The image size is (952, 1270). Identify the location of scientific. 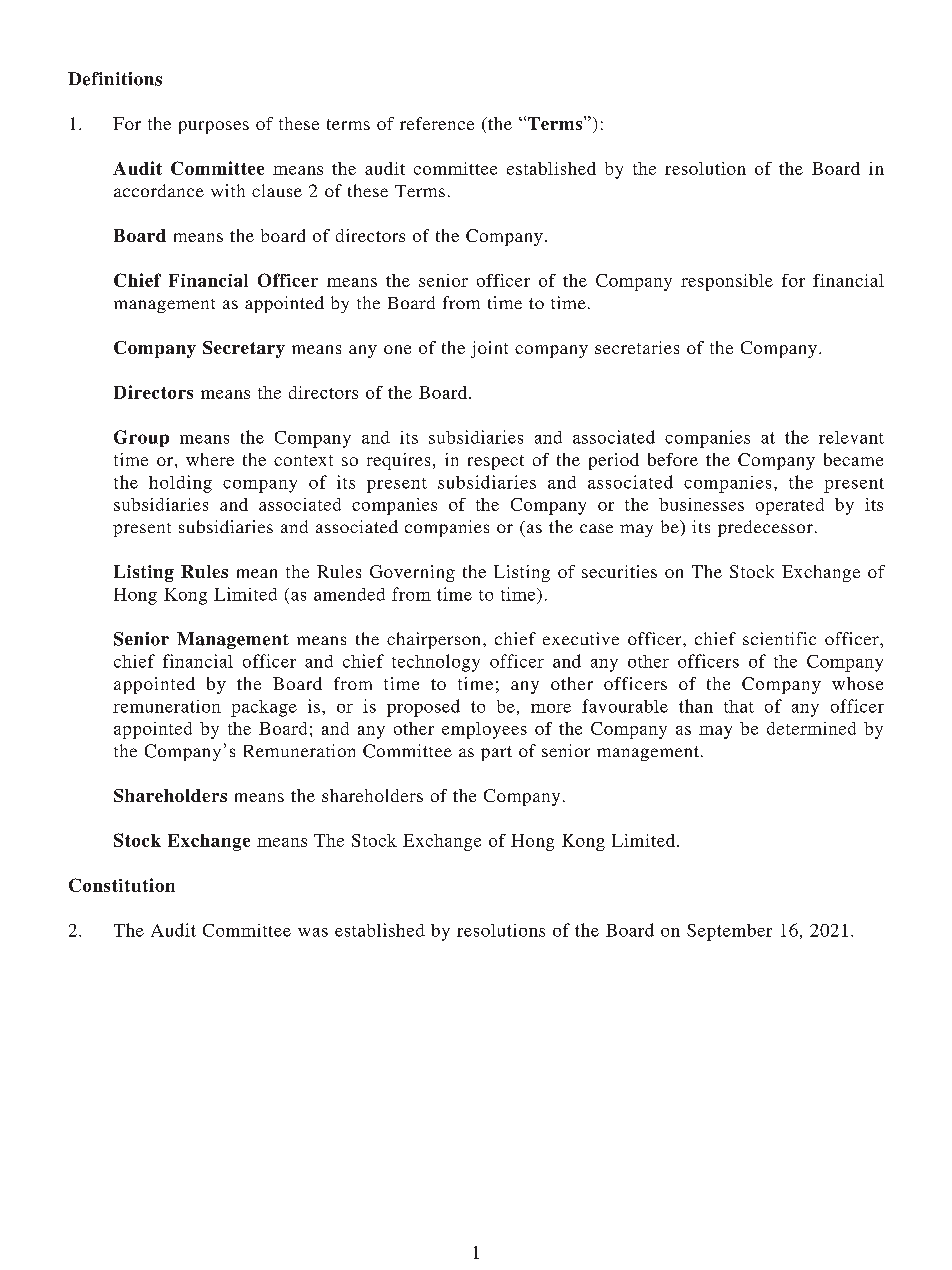
(779, 638).
